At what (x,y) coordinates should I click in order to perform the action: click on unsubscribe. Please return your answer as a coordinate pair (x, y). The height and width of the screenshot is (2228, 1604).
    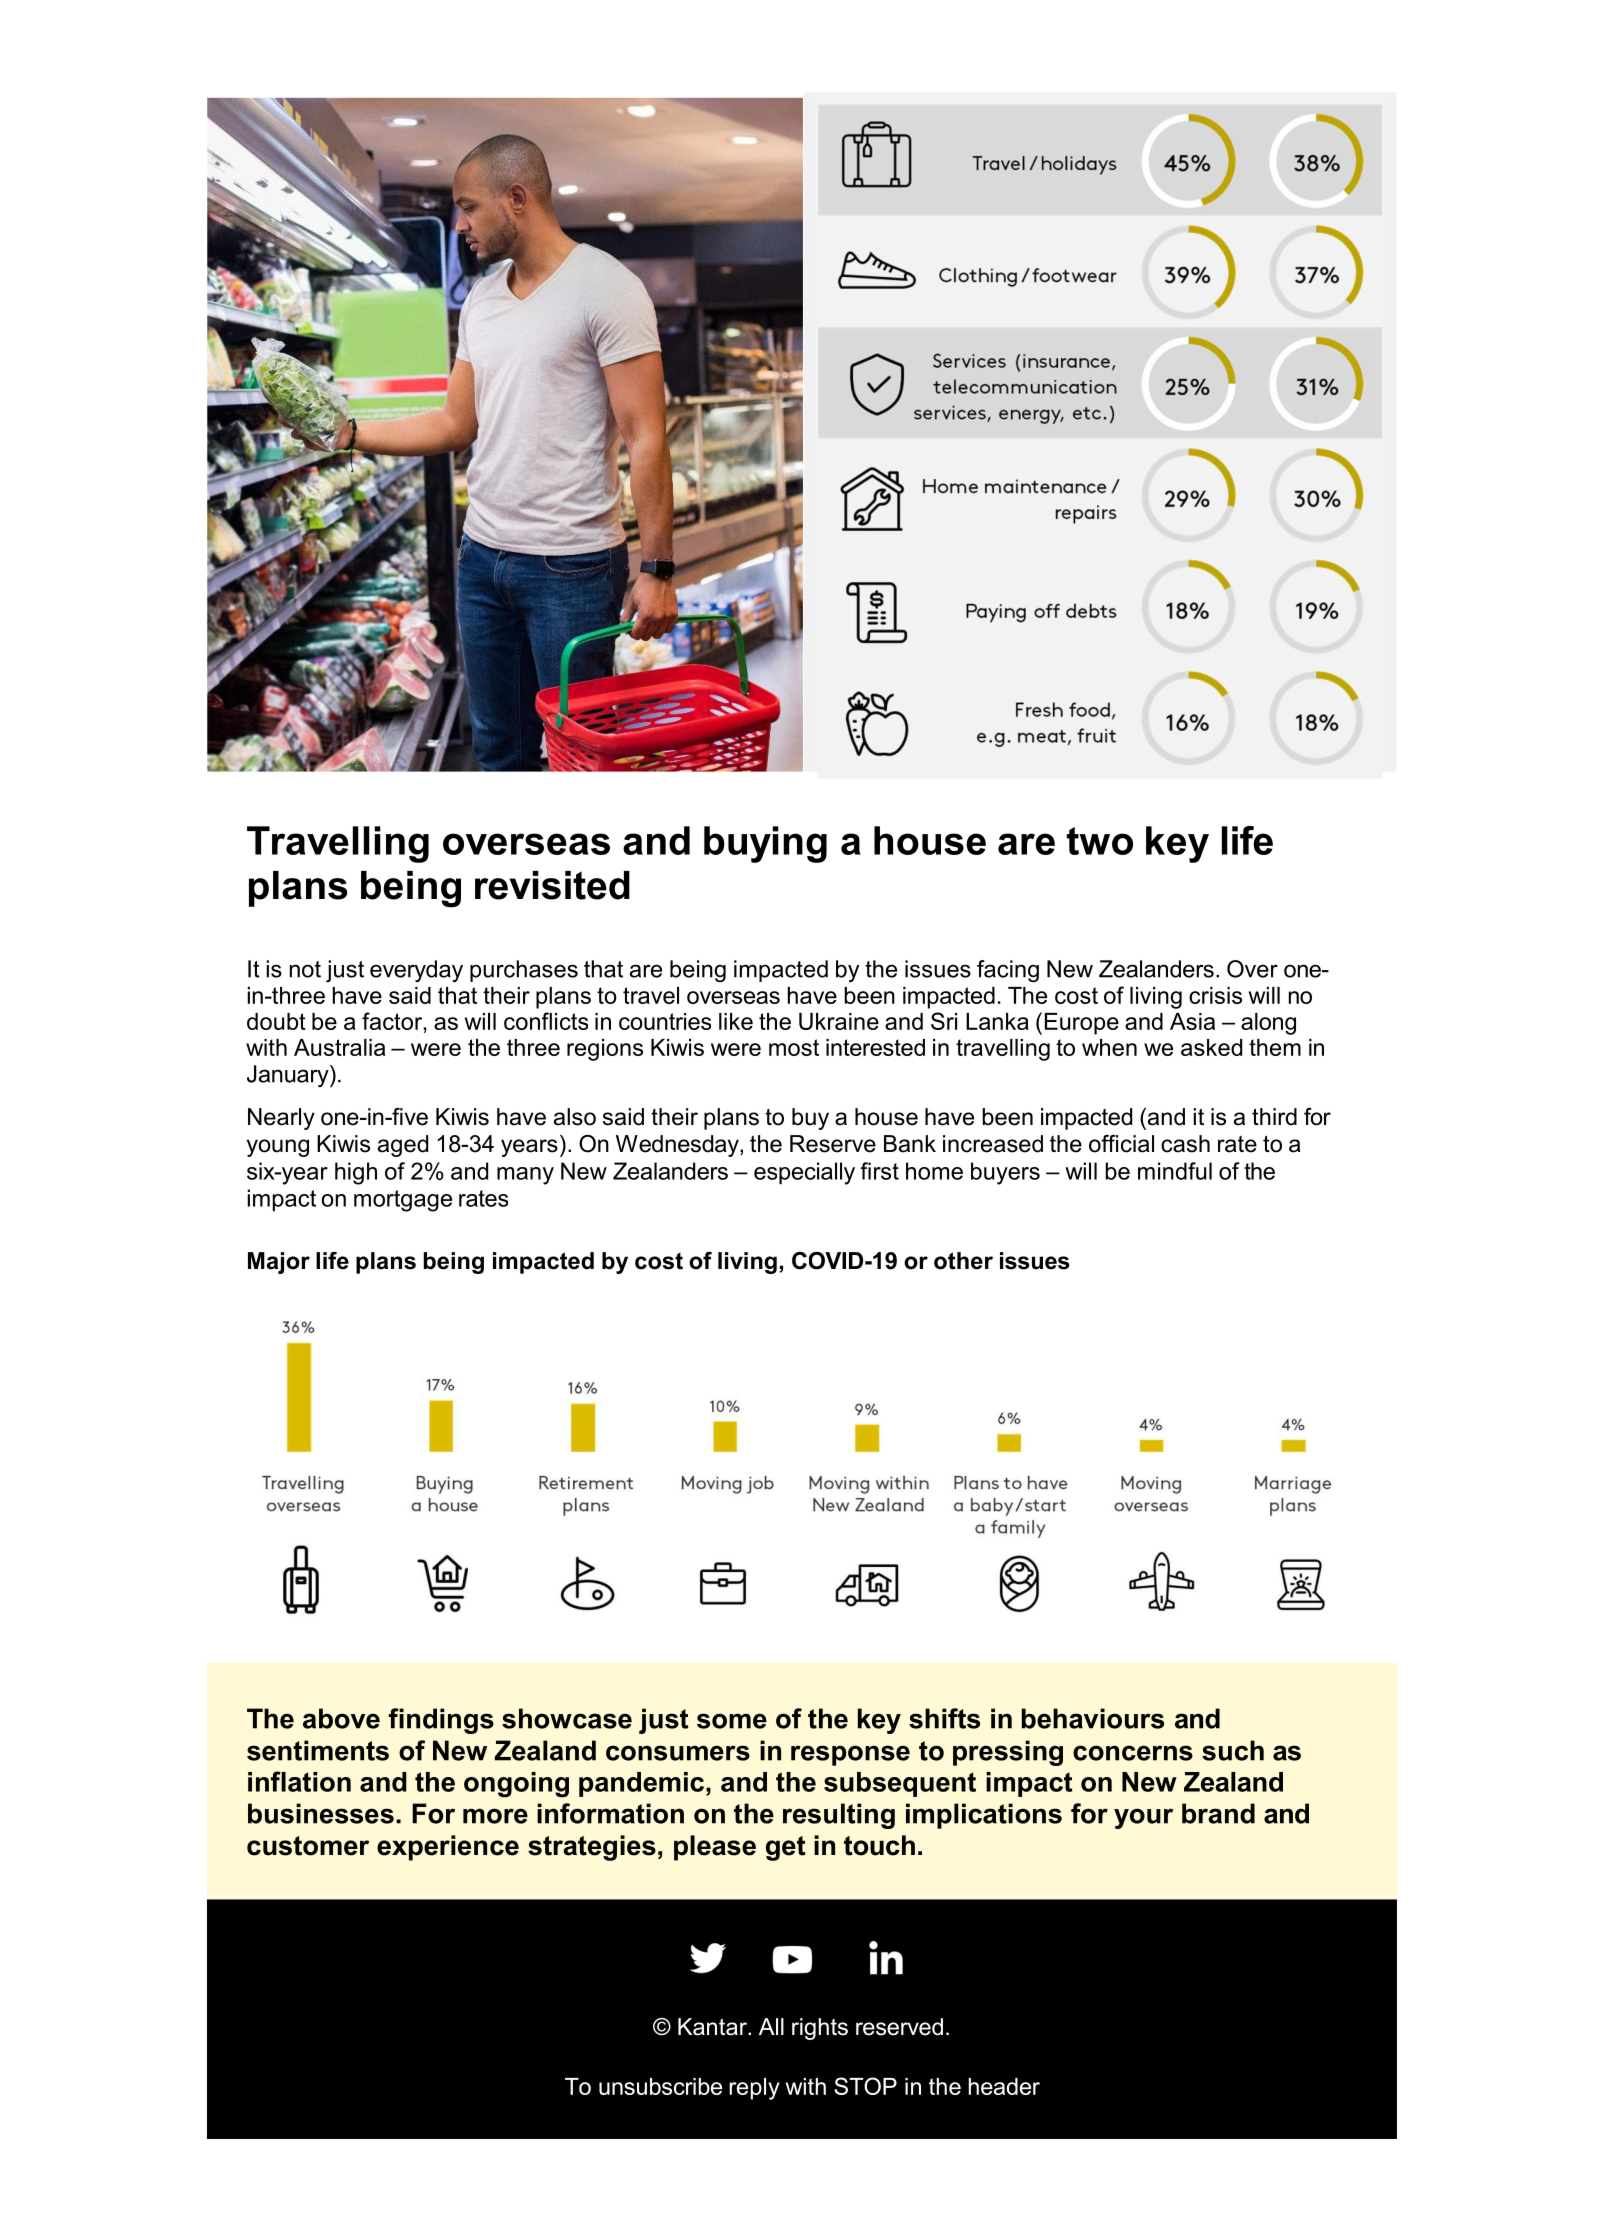
    Looking at the image, I should click on (660, 2086).
